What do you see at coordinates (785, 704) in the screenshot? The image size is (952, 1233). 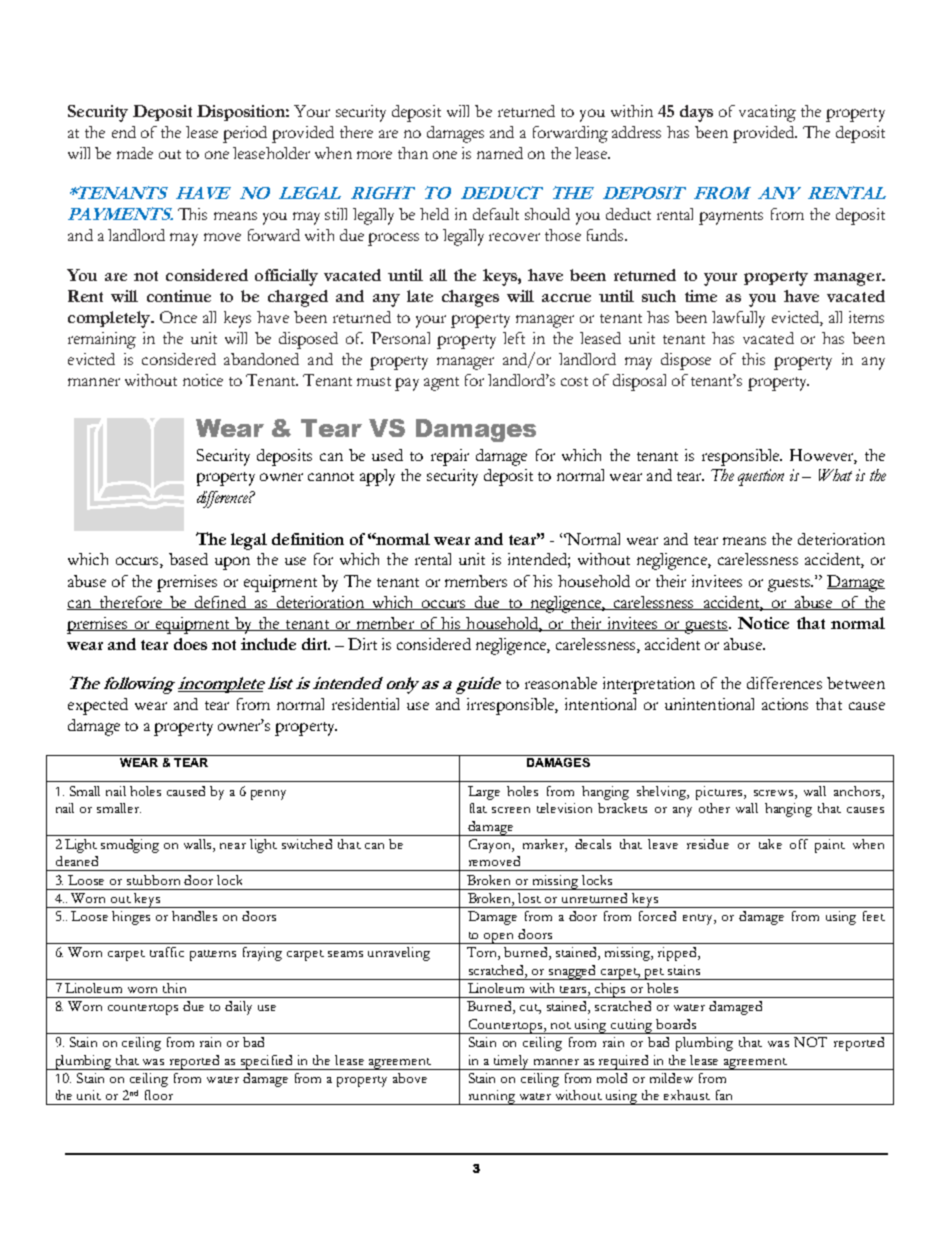 I see `actions` at bounding box center [785, 704].
